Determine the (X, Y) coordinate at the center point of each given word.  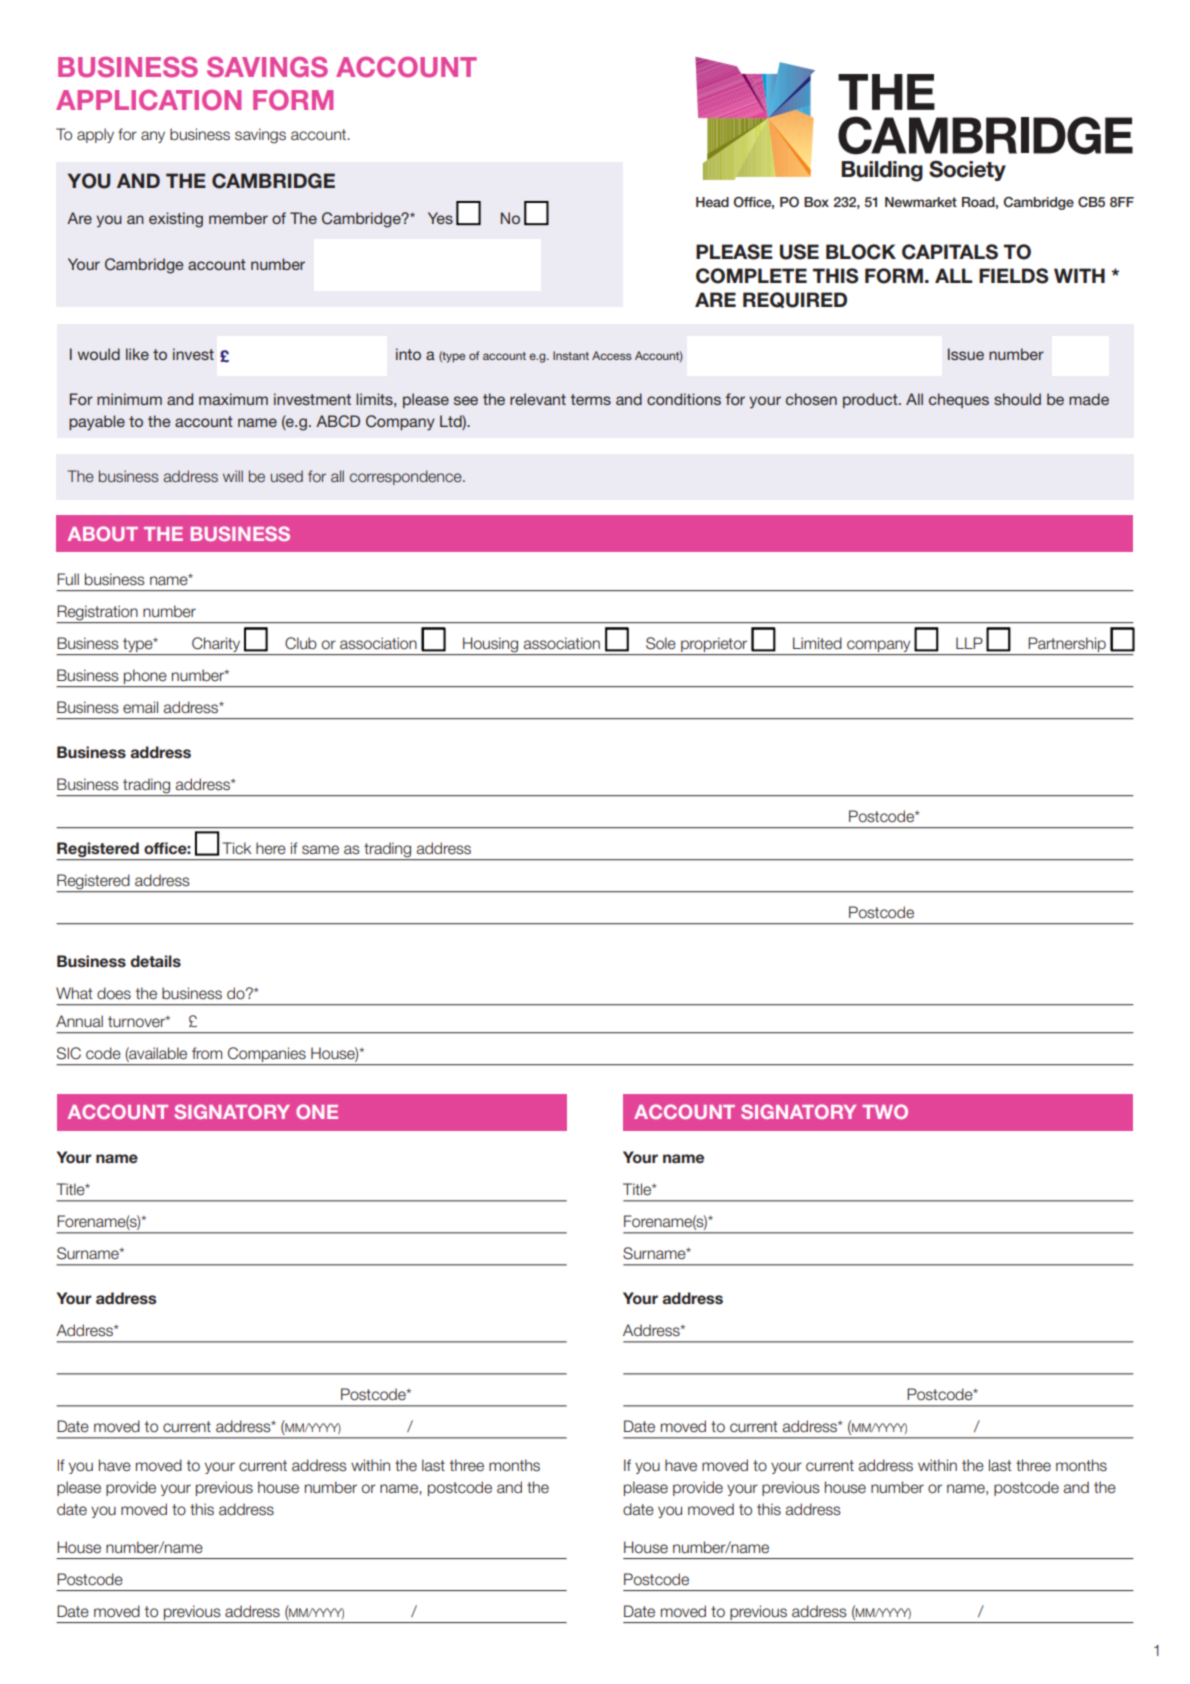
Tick (237, 848)
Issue (966, 354)
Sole (661, 643)
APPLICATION (148, 100)
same (320, 850)
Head (712, 202)
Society (967, 170)
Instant (571, 355)
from (207, 1053)
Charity (216, 644)
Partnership (1067, 644)
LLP (969, 643)
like (137, 354)
